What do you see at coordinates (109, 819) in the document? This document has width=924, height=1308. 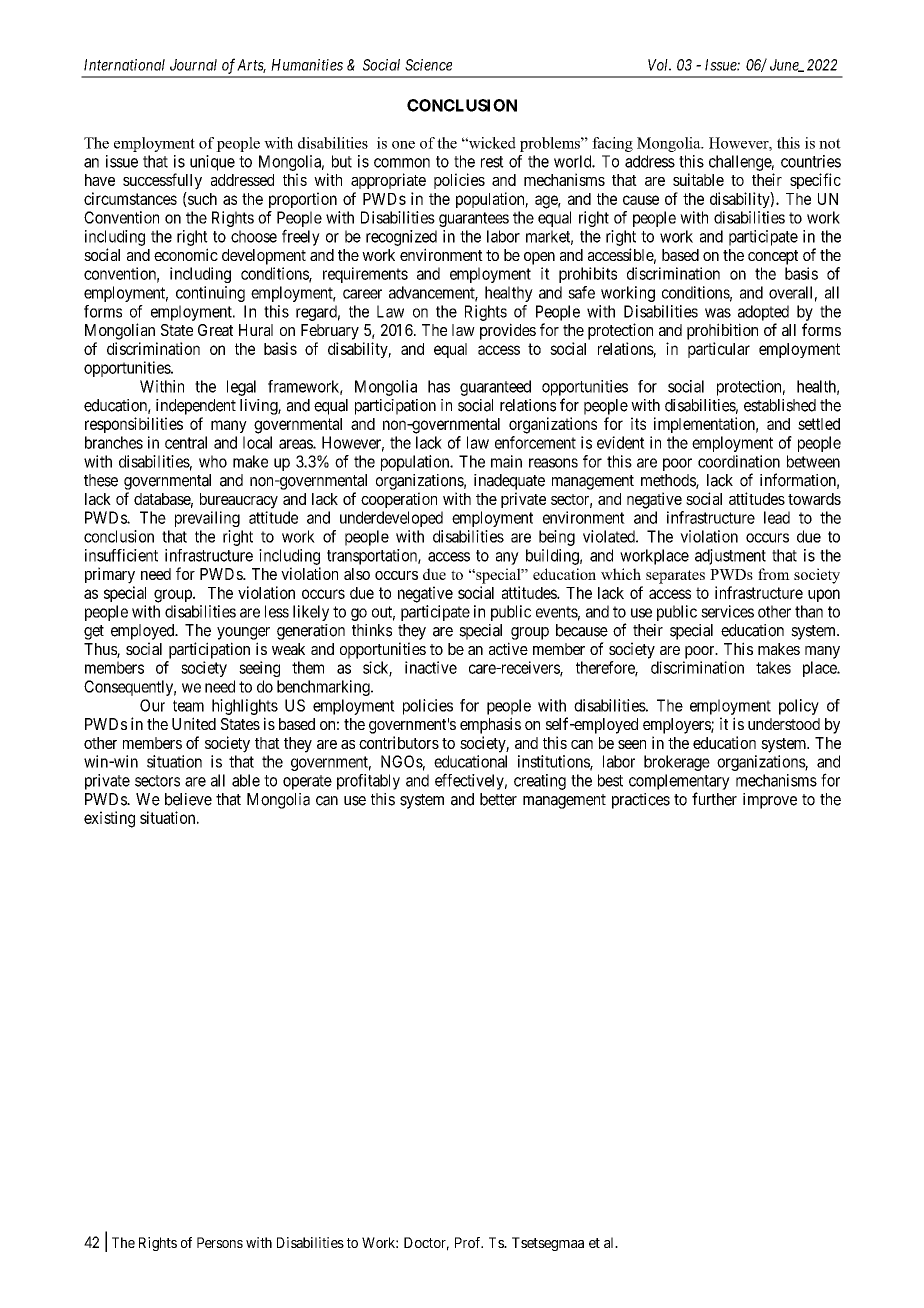 I see `existing` at bounding box center [109, 819].
